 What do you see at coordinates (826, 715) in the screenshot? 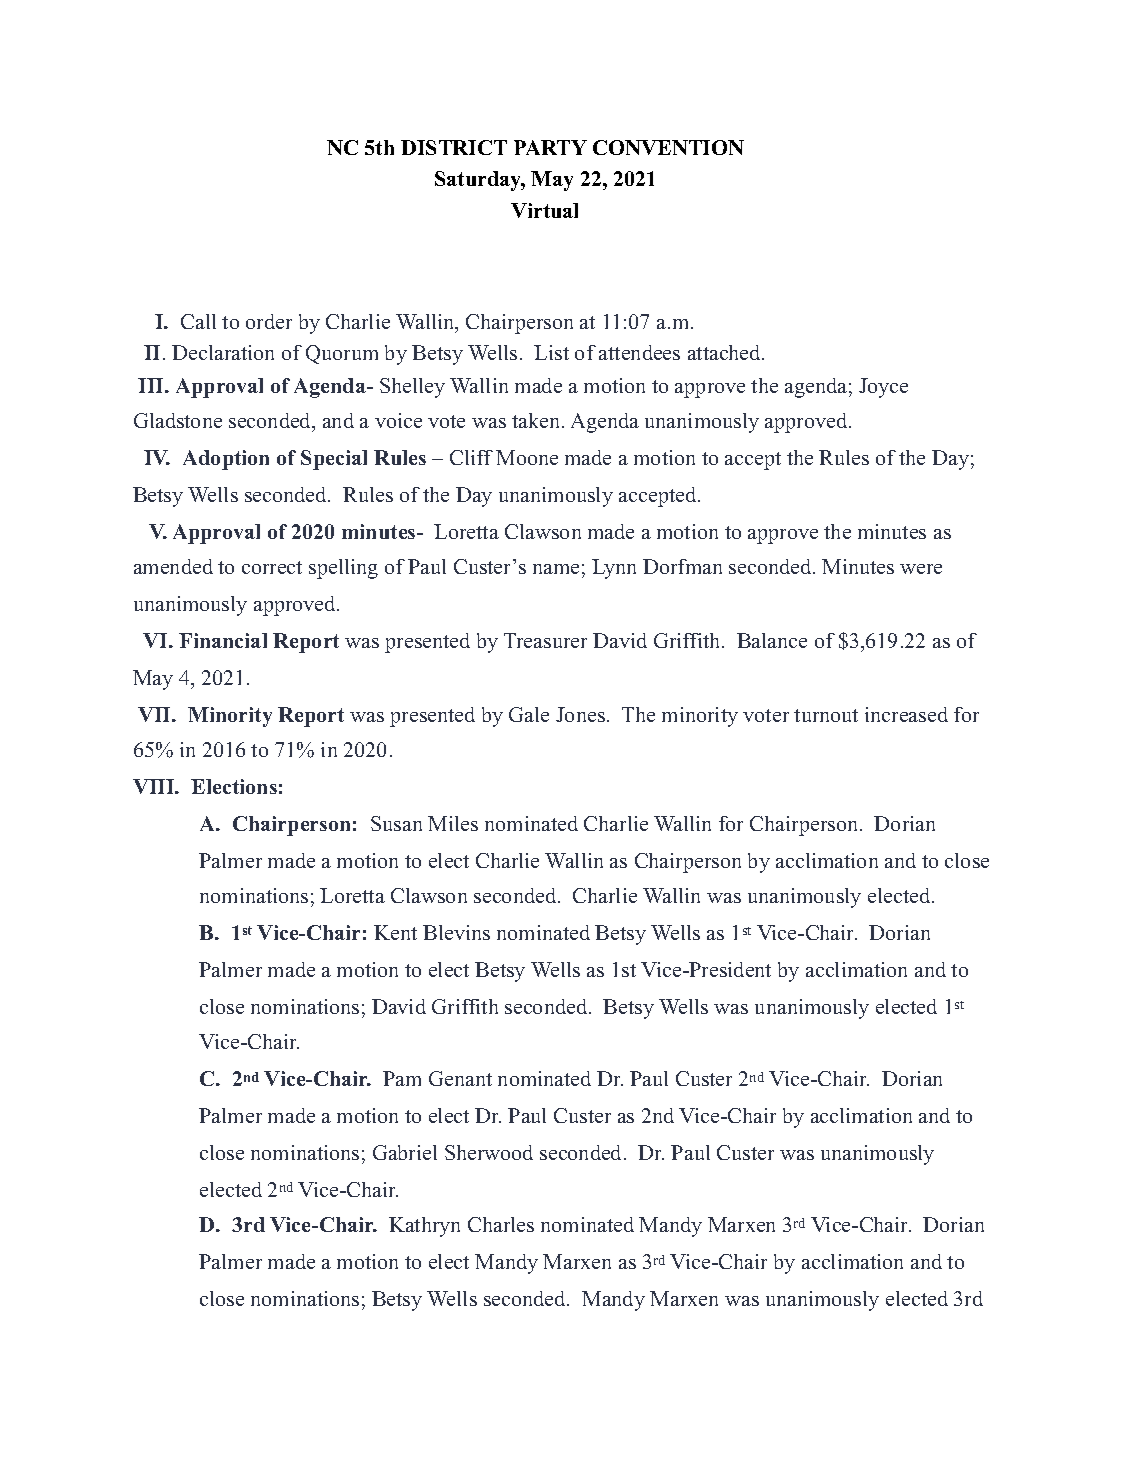
I see `turnout` at bounding box center [826, 715].
